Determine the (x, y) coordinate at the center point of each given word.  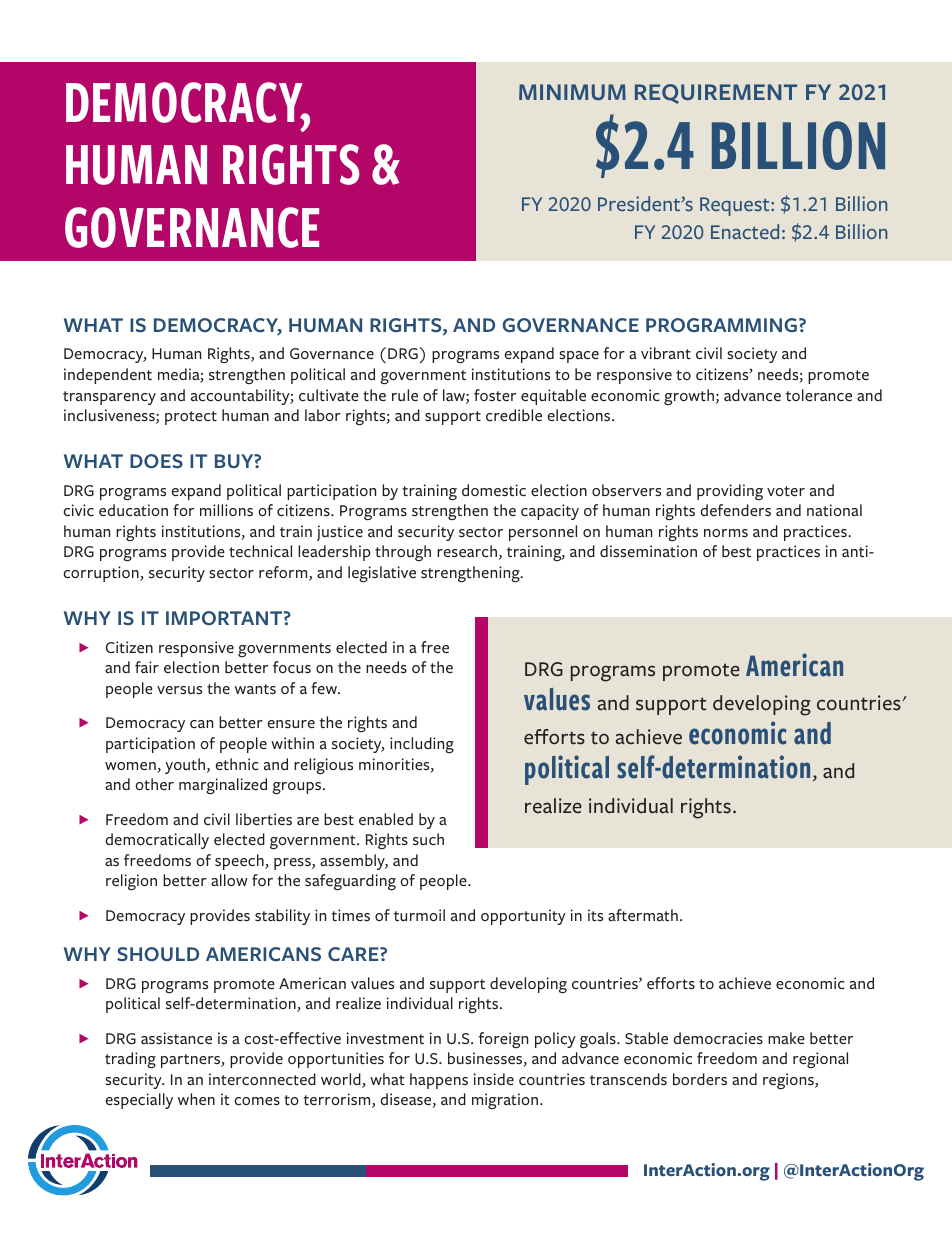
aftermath (643, 915)
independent (108, 376)
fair (147, 667)
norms (726, 533)
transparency (109, 398)
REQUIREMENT (716, 94)
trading (130, 1060)
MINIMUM (572, 92)
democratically (157, 841)
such (428, 839)
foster (495, 395)
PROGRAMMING (721, 325)
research (467, 551)
